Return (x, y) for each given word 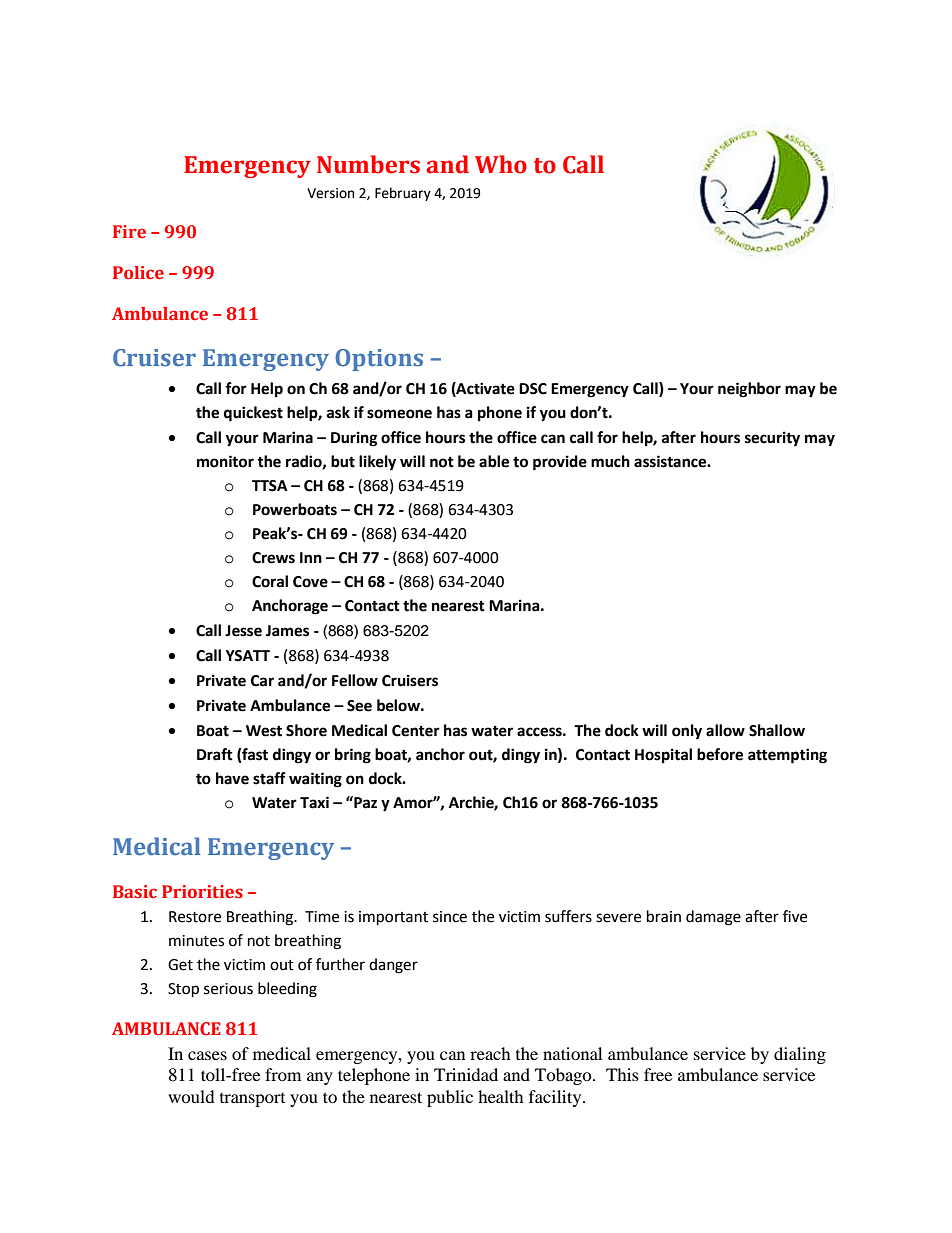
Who (501, 164)
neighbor (749, 390)
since (450, 917)
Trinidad (466, 1074)
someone (399, 414)
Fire (129, 232)
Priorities (202, 892)
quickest (253, 414)
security (772, 439)
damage (713, 918)
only (687, 732)
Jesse (243, 631)
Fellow (355, 680)
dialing (800, 1055)
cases (207, 1055)
